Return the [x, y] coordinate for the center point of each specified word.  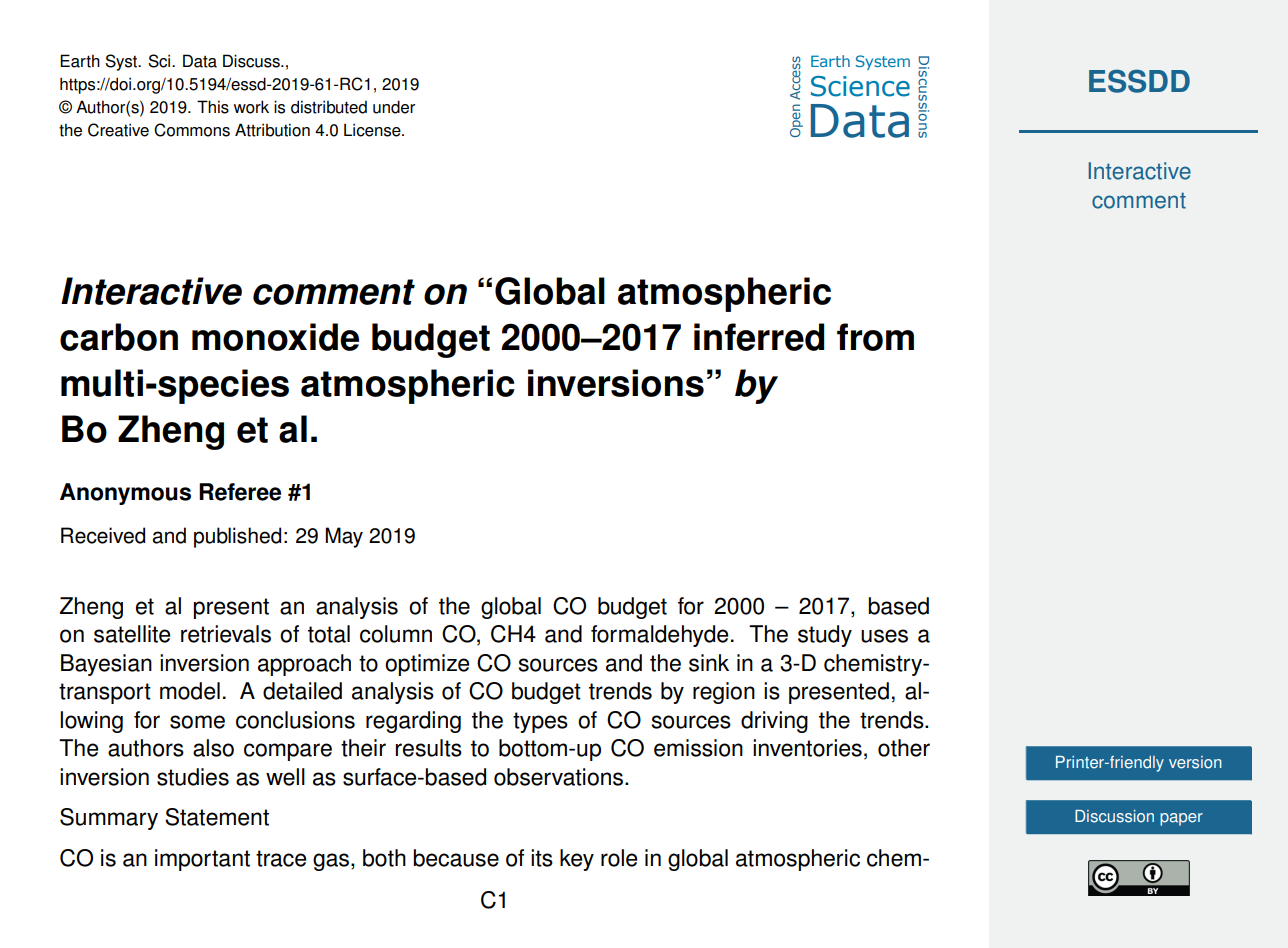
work [251, 107]
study [825, 636]
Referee [240, 492]
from [875, 337]
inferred [759, 337]
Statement [217, 817]
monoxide [275, 337]
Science [860, 86]
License [373, 130]
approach [304, 665]
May [344, 537]
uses [884, 636]
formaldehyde [659, 636]
